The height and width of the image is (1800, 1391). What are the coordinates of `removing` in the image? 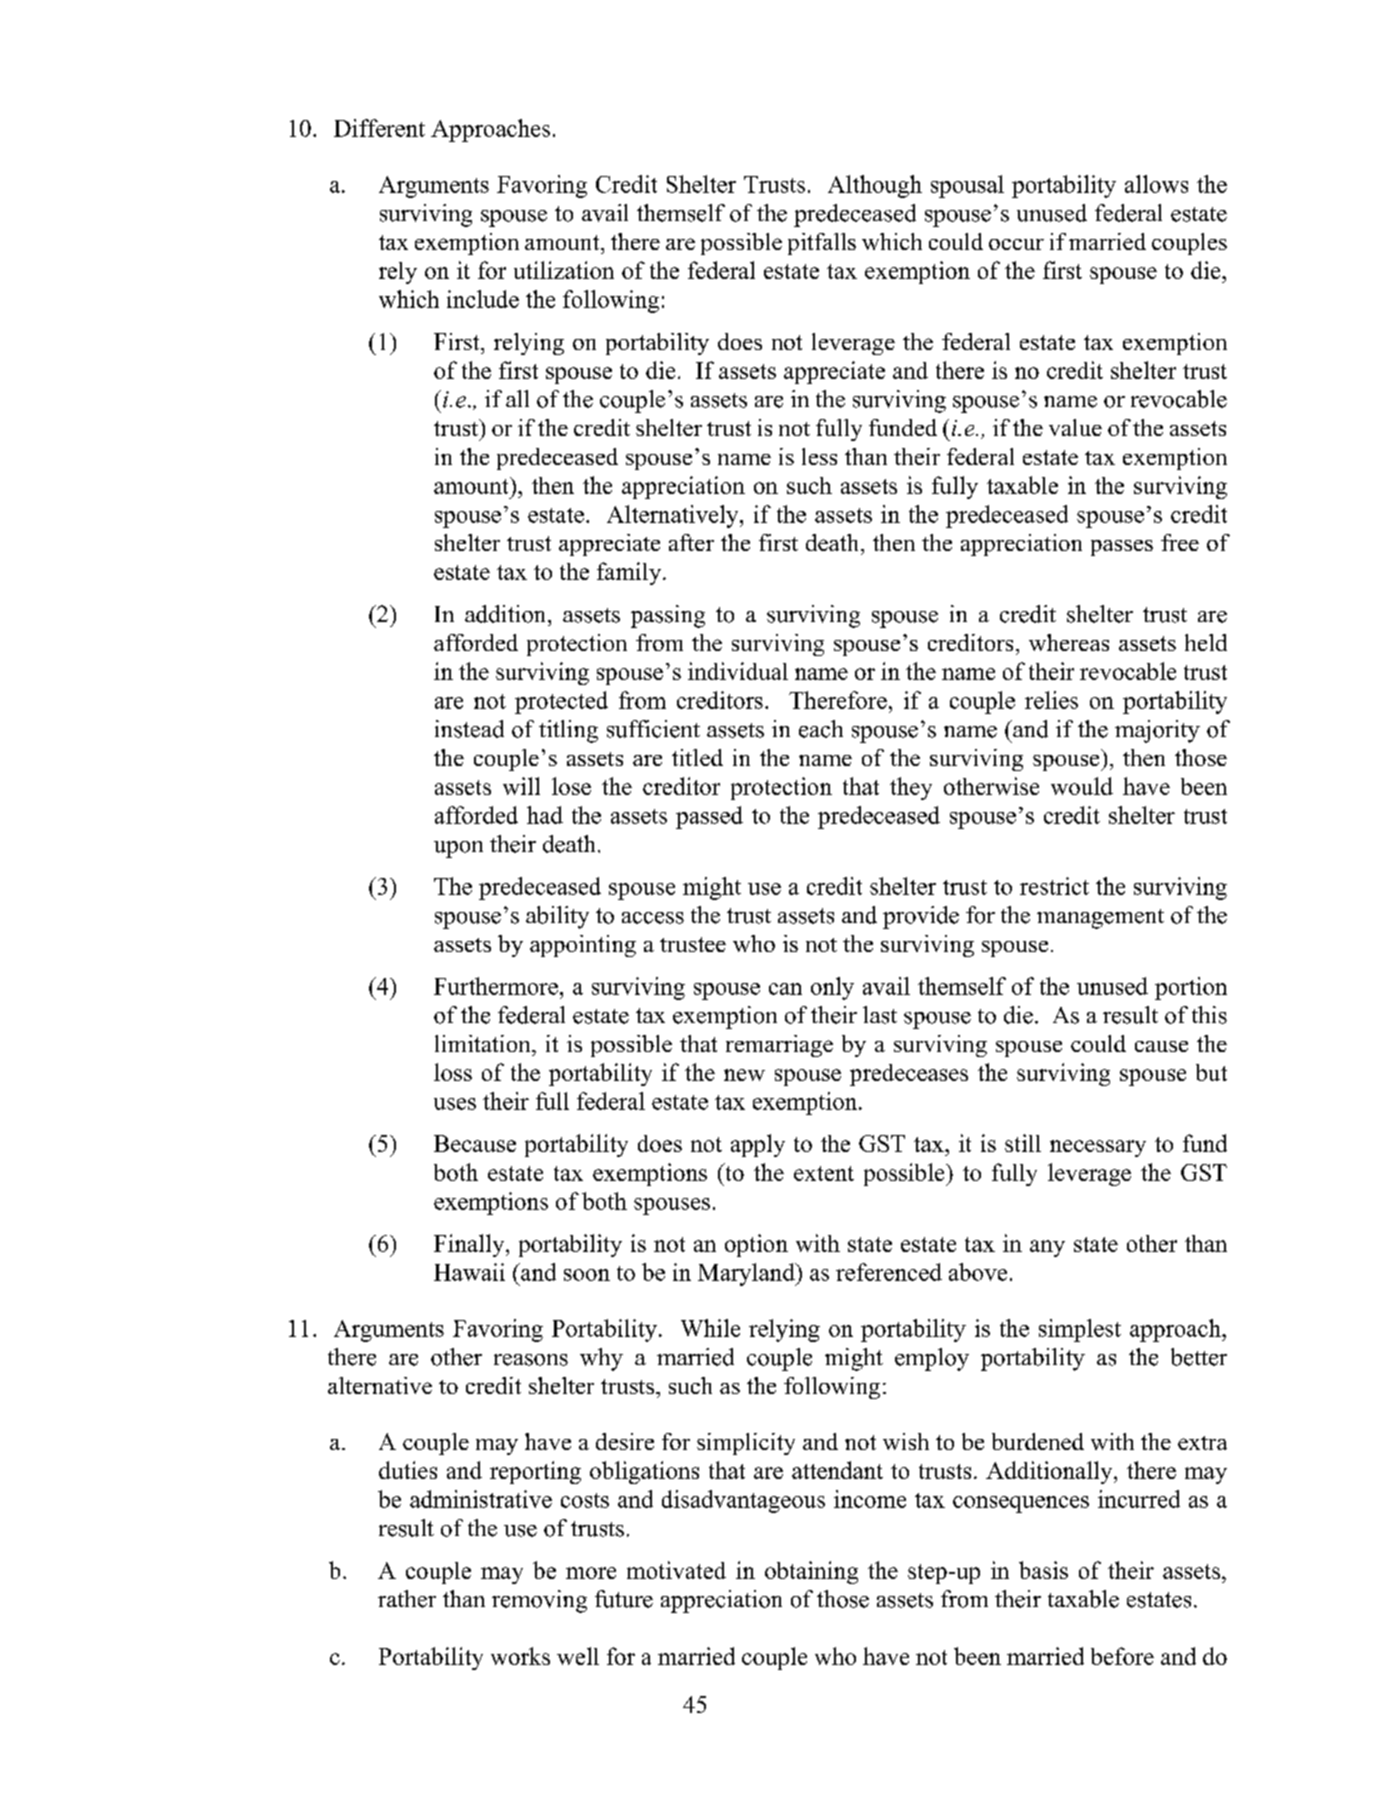 It's located at (539, 1601).
